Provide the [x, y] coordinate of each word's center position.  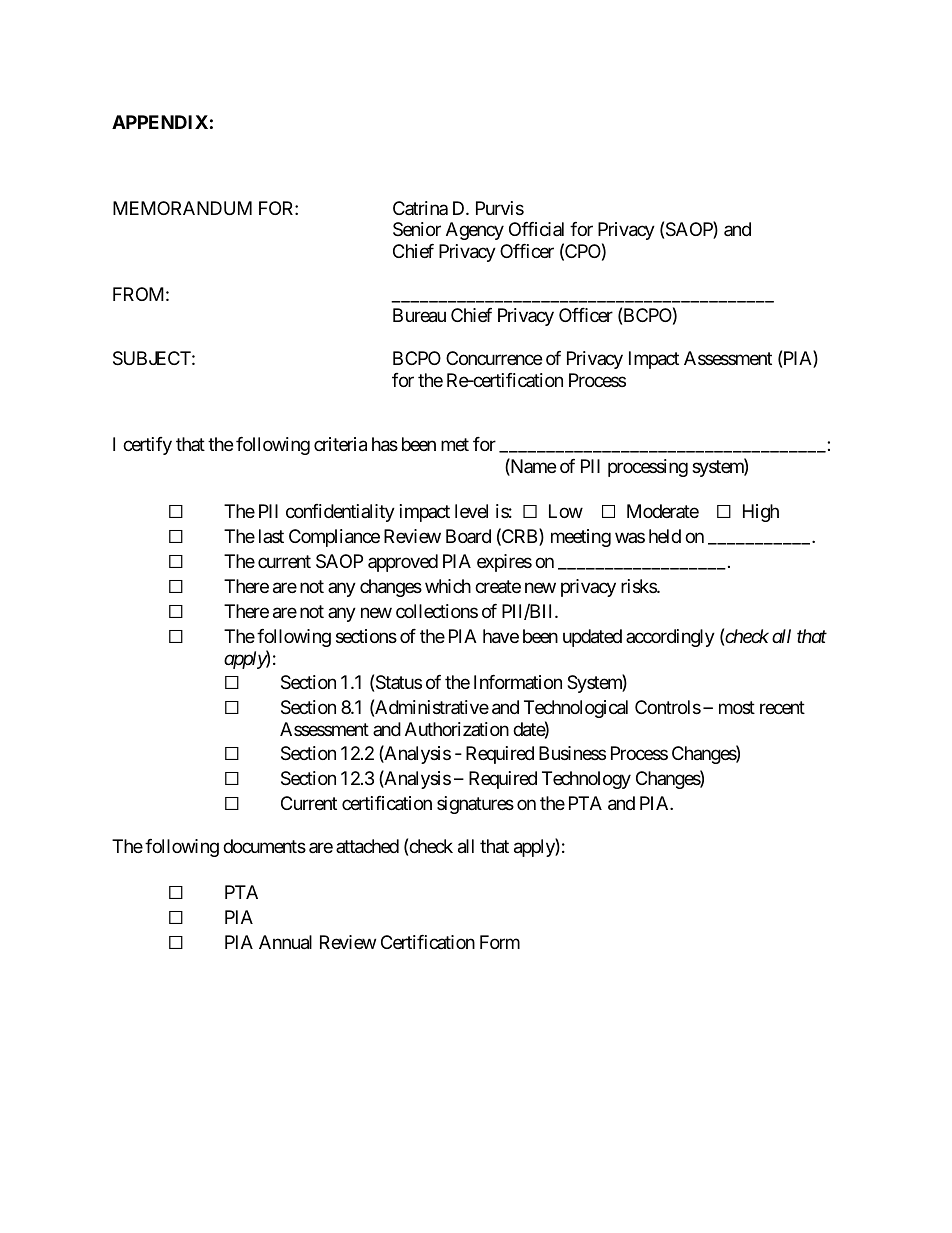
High [761, 513]
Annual [285, 942]
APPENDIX [160, 122]
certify [147, 446]
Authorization [457, 729]
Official [536, 229]
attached [367, 846]
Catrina [420, 208]
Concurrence [494, 358]
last [271, 536]
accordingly [670, 638]
